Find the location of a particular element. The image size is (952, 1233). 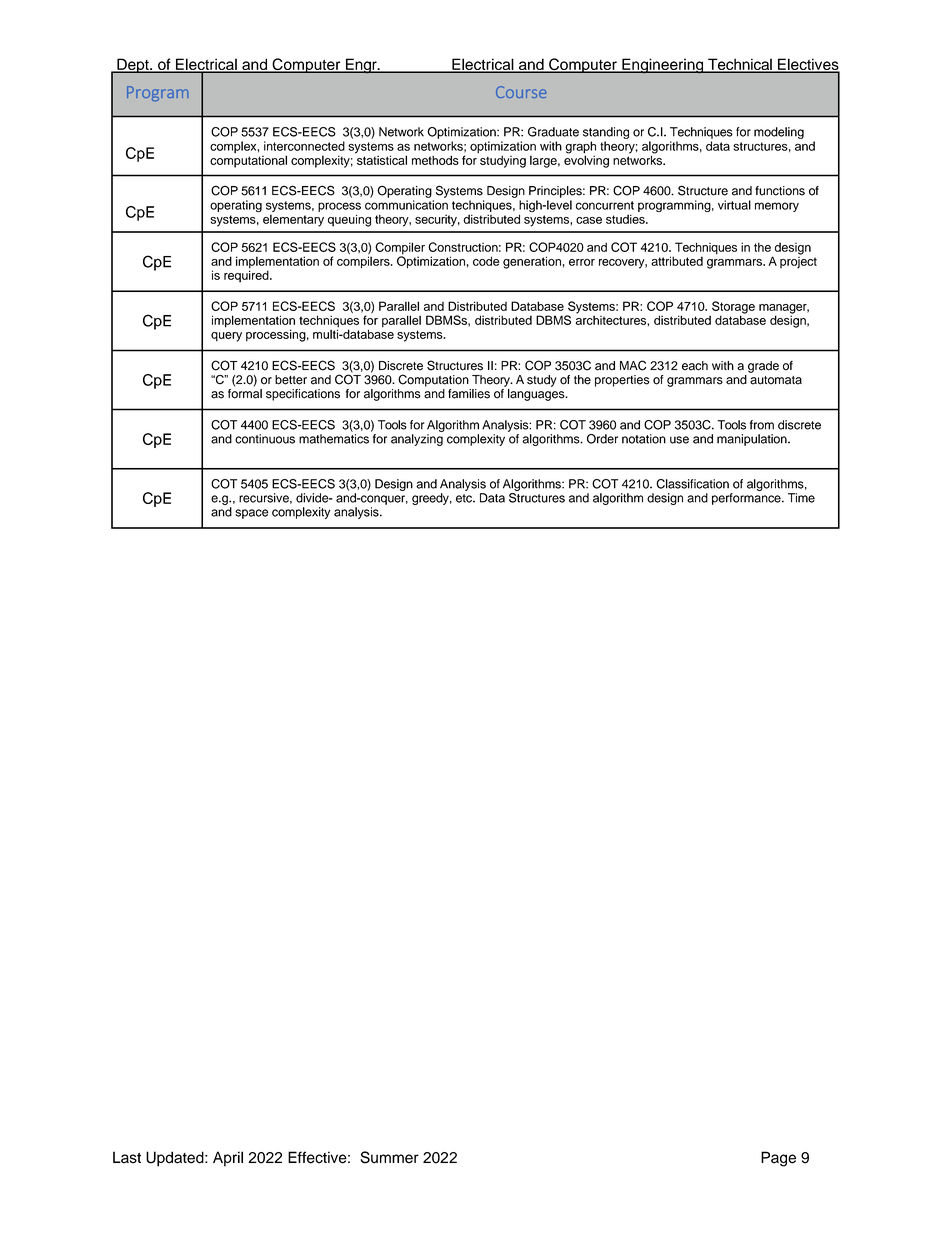

interconnected is located at coordinates (304, 146).
